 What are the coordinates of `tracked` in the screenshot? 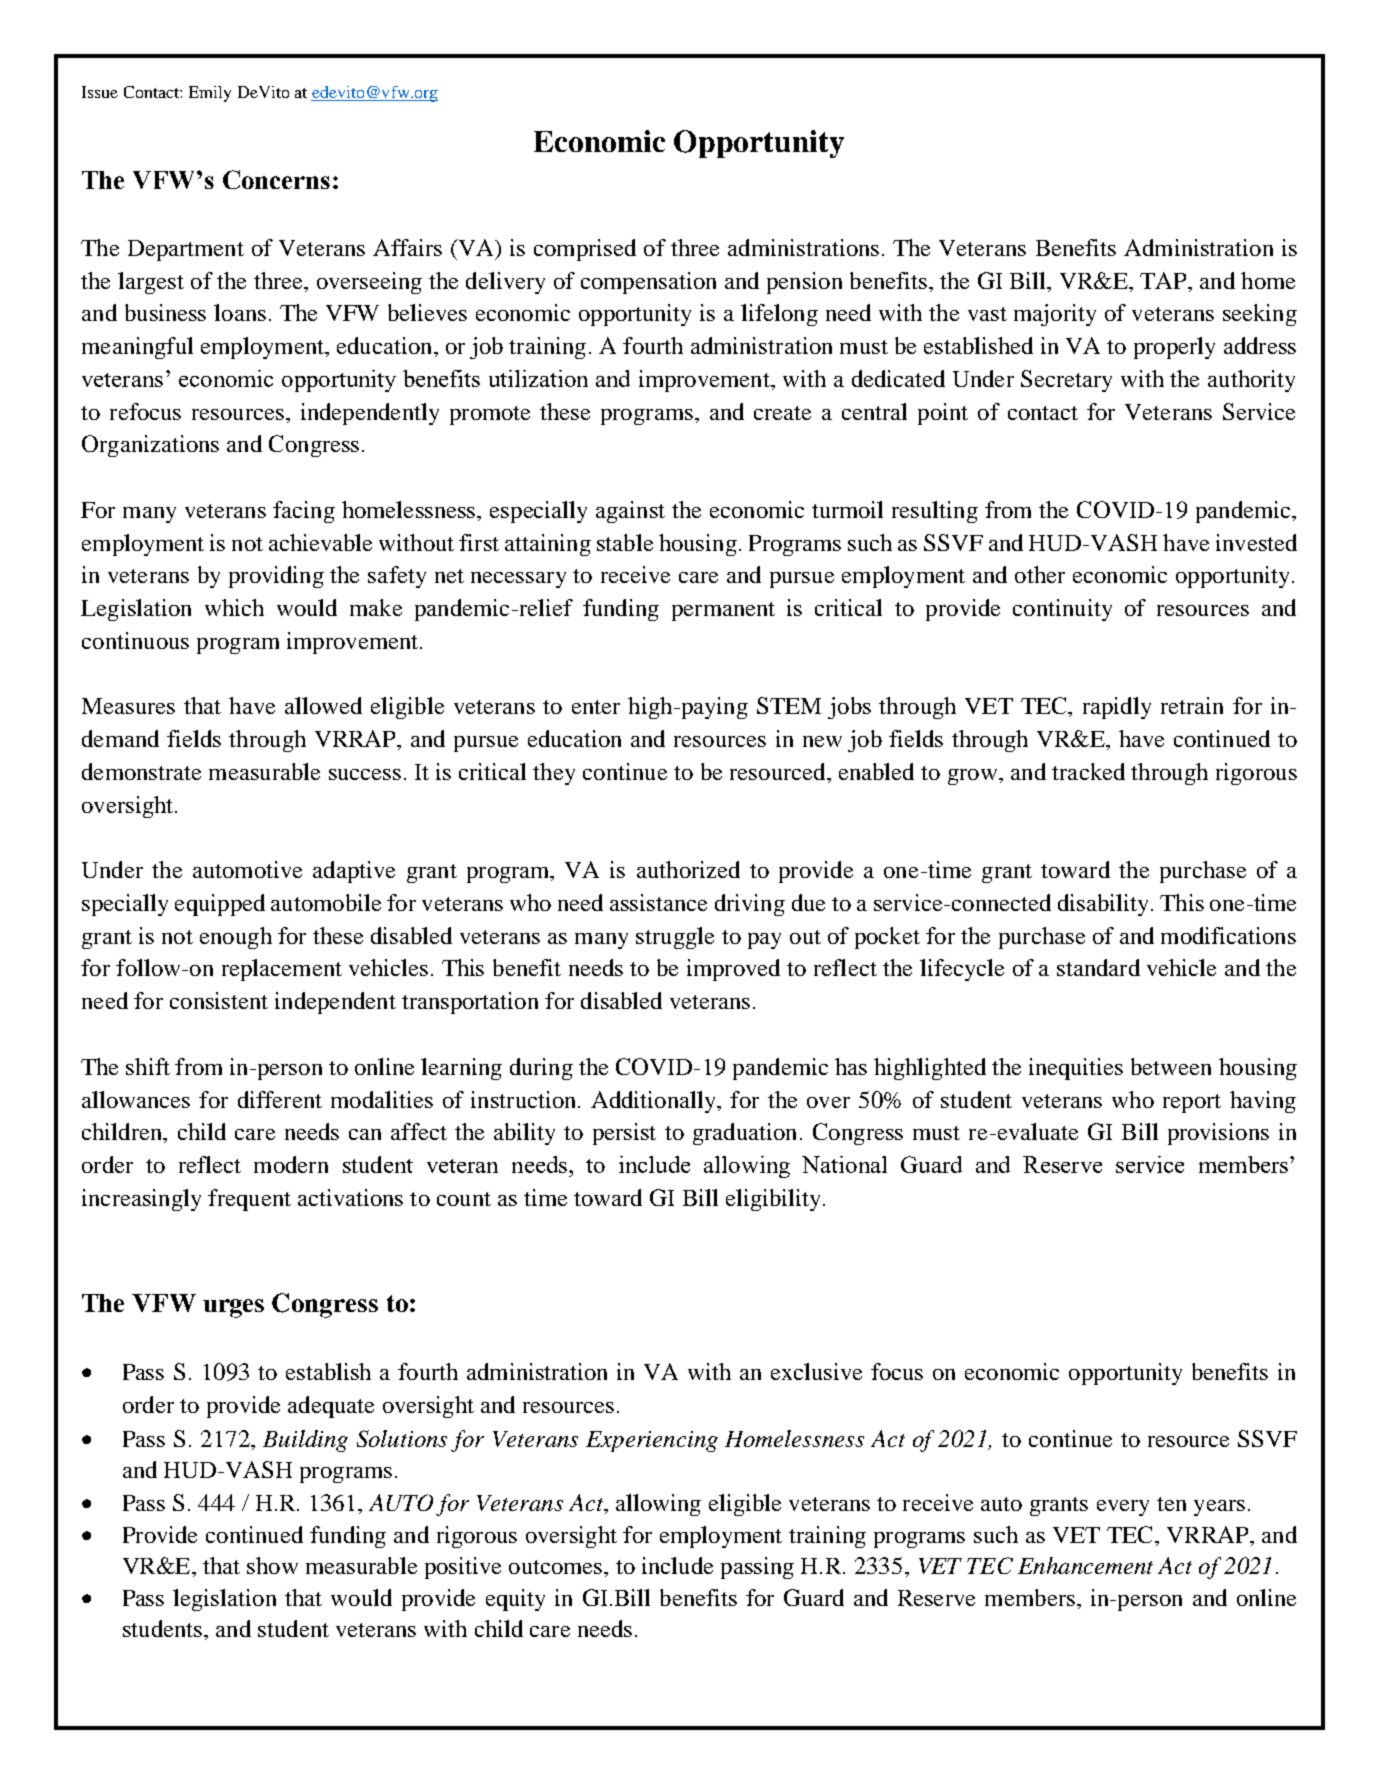 It's located at (1088, 771).
